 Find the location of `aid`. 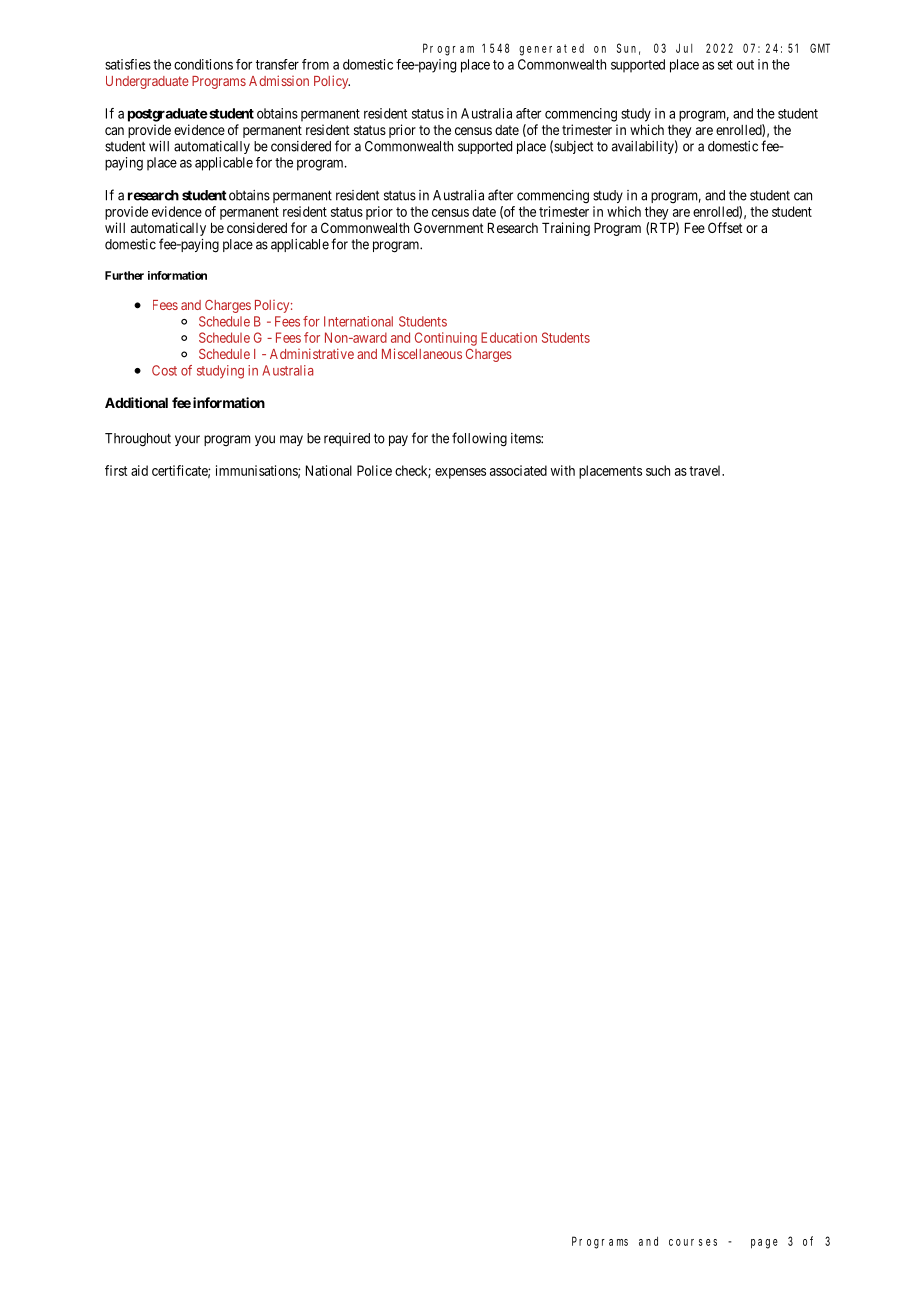

aid is located at coordinates (139, 470).
